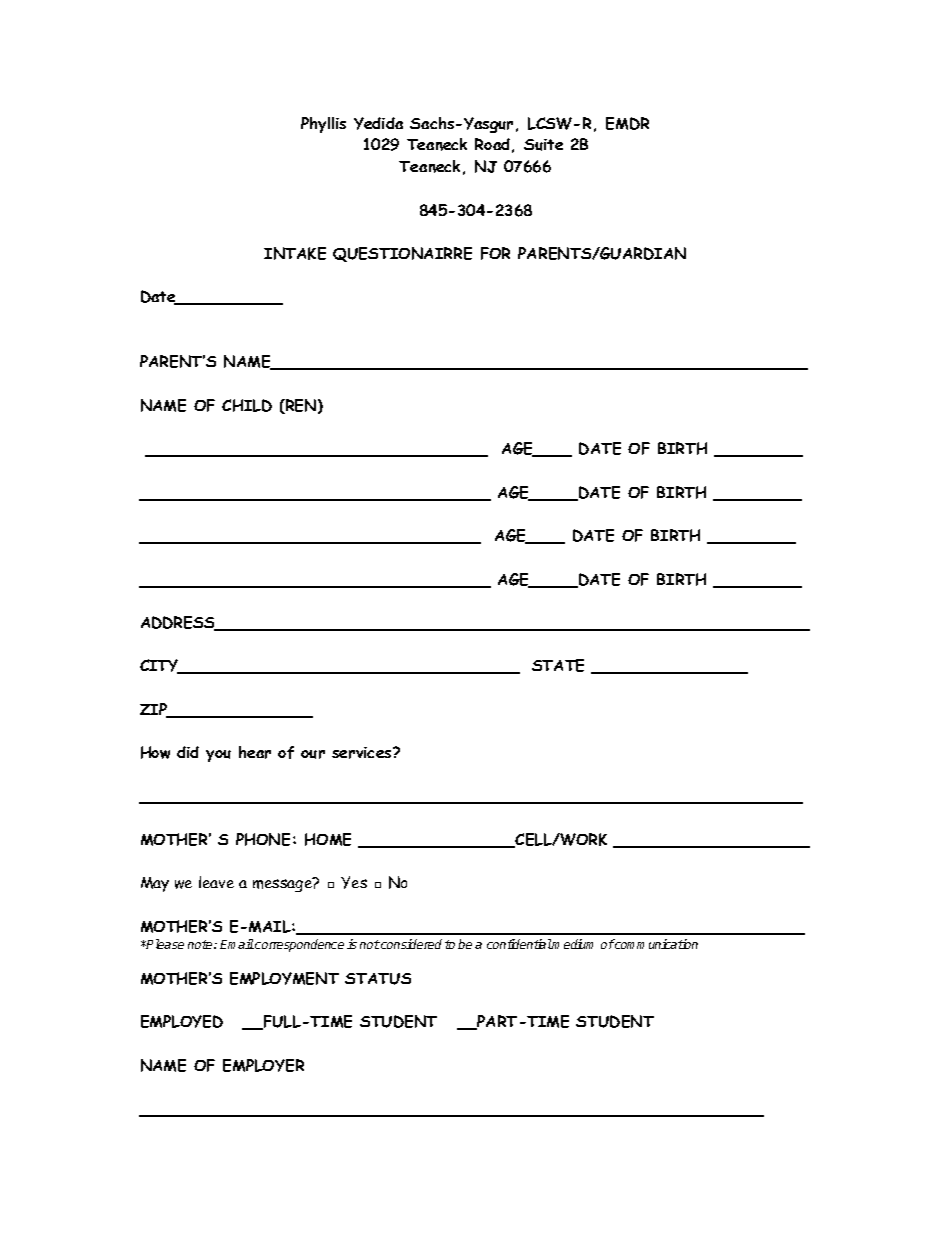  Describe the element at coordinates (218, 756) in the screenshot. I see `you` at that location.
